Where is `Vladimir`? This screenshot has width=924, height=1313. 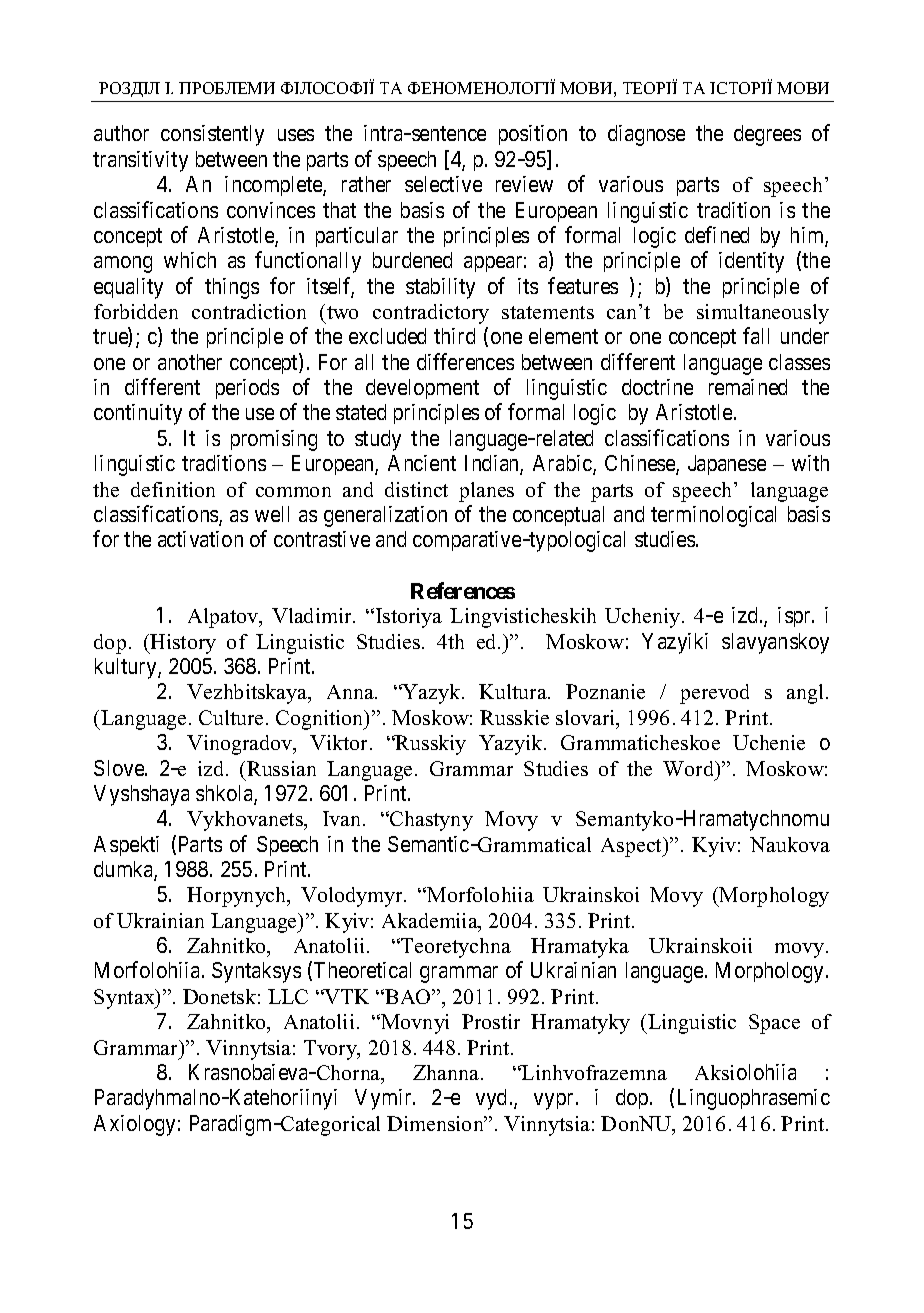
Vladimir is located at coordinates (313, 615).
